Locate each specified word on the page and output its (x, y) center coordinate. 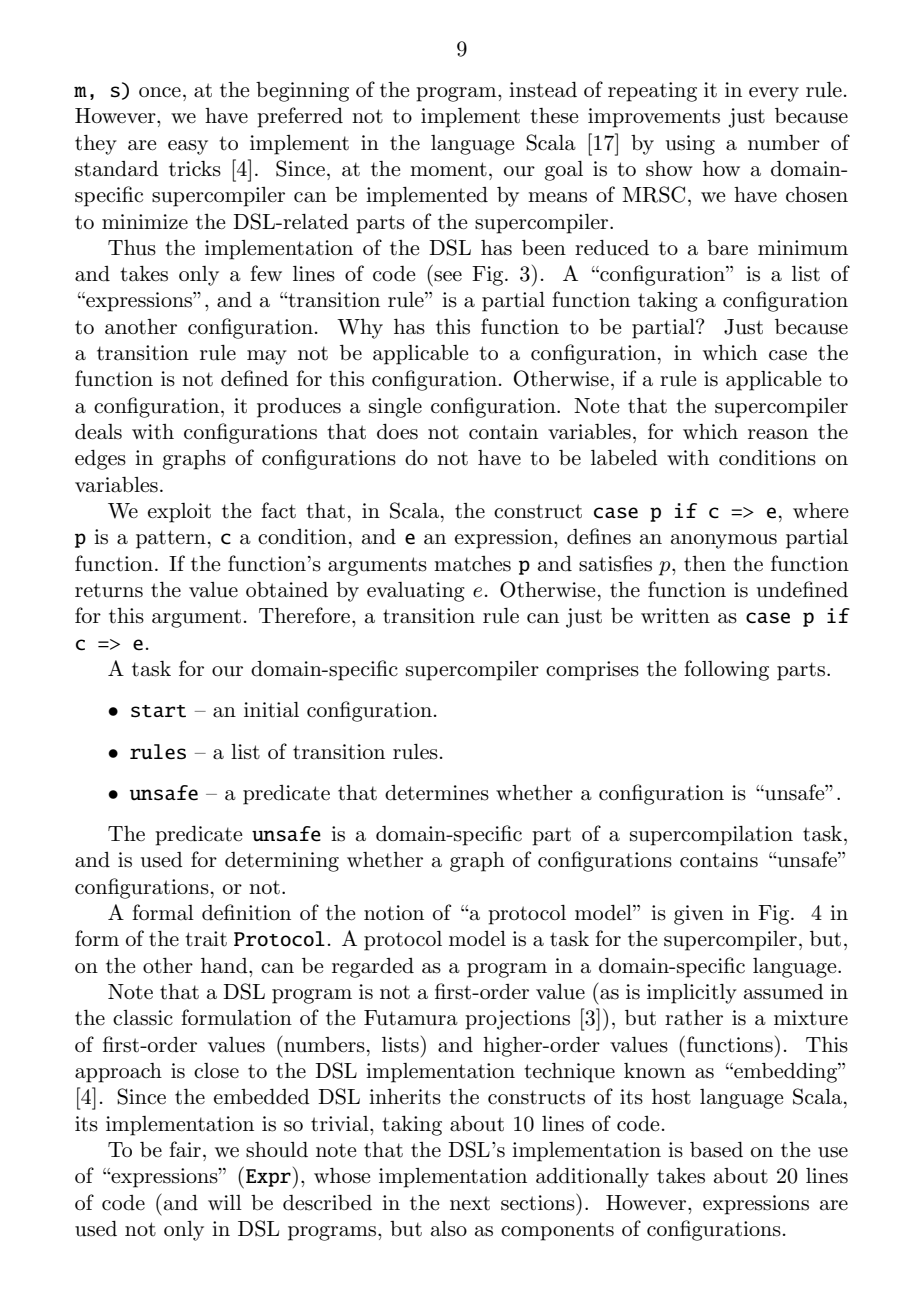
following (726, 670)
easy (188, 147)
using (690, 145)
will (225, 1202)
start (158, 711)
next (470, 1203)
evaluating (416, 592)
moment (448, 169)
